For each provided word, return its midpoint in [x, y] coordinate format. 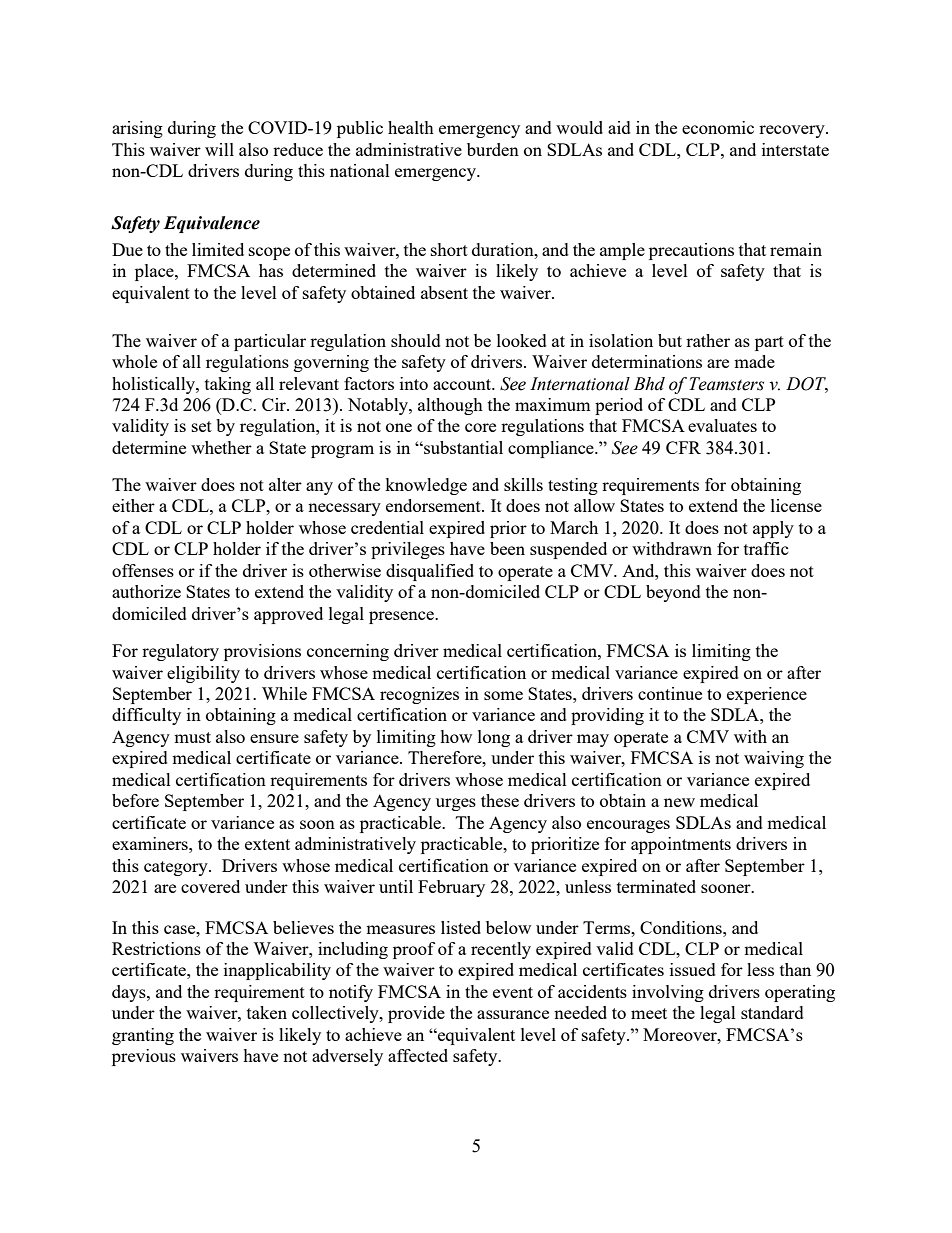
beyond [673, 593]
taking [228, 385]
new [679, 802]
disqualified [430, 572]
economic [718, 127]
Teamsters [726, 384]
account [463, 384]
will [219, 149]
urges [456, 804]
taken [267, 1012]
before [135, 800]
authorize [146, 591]
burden [493, 149]
